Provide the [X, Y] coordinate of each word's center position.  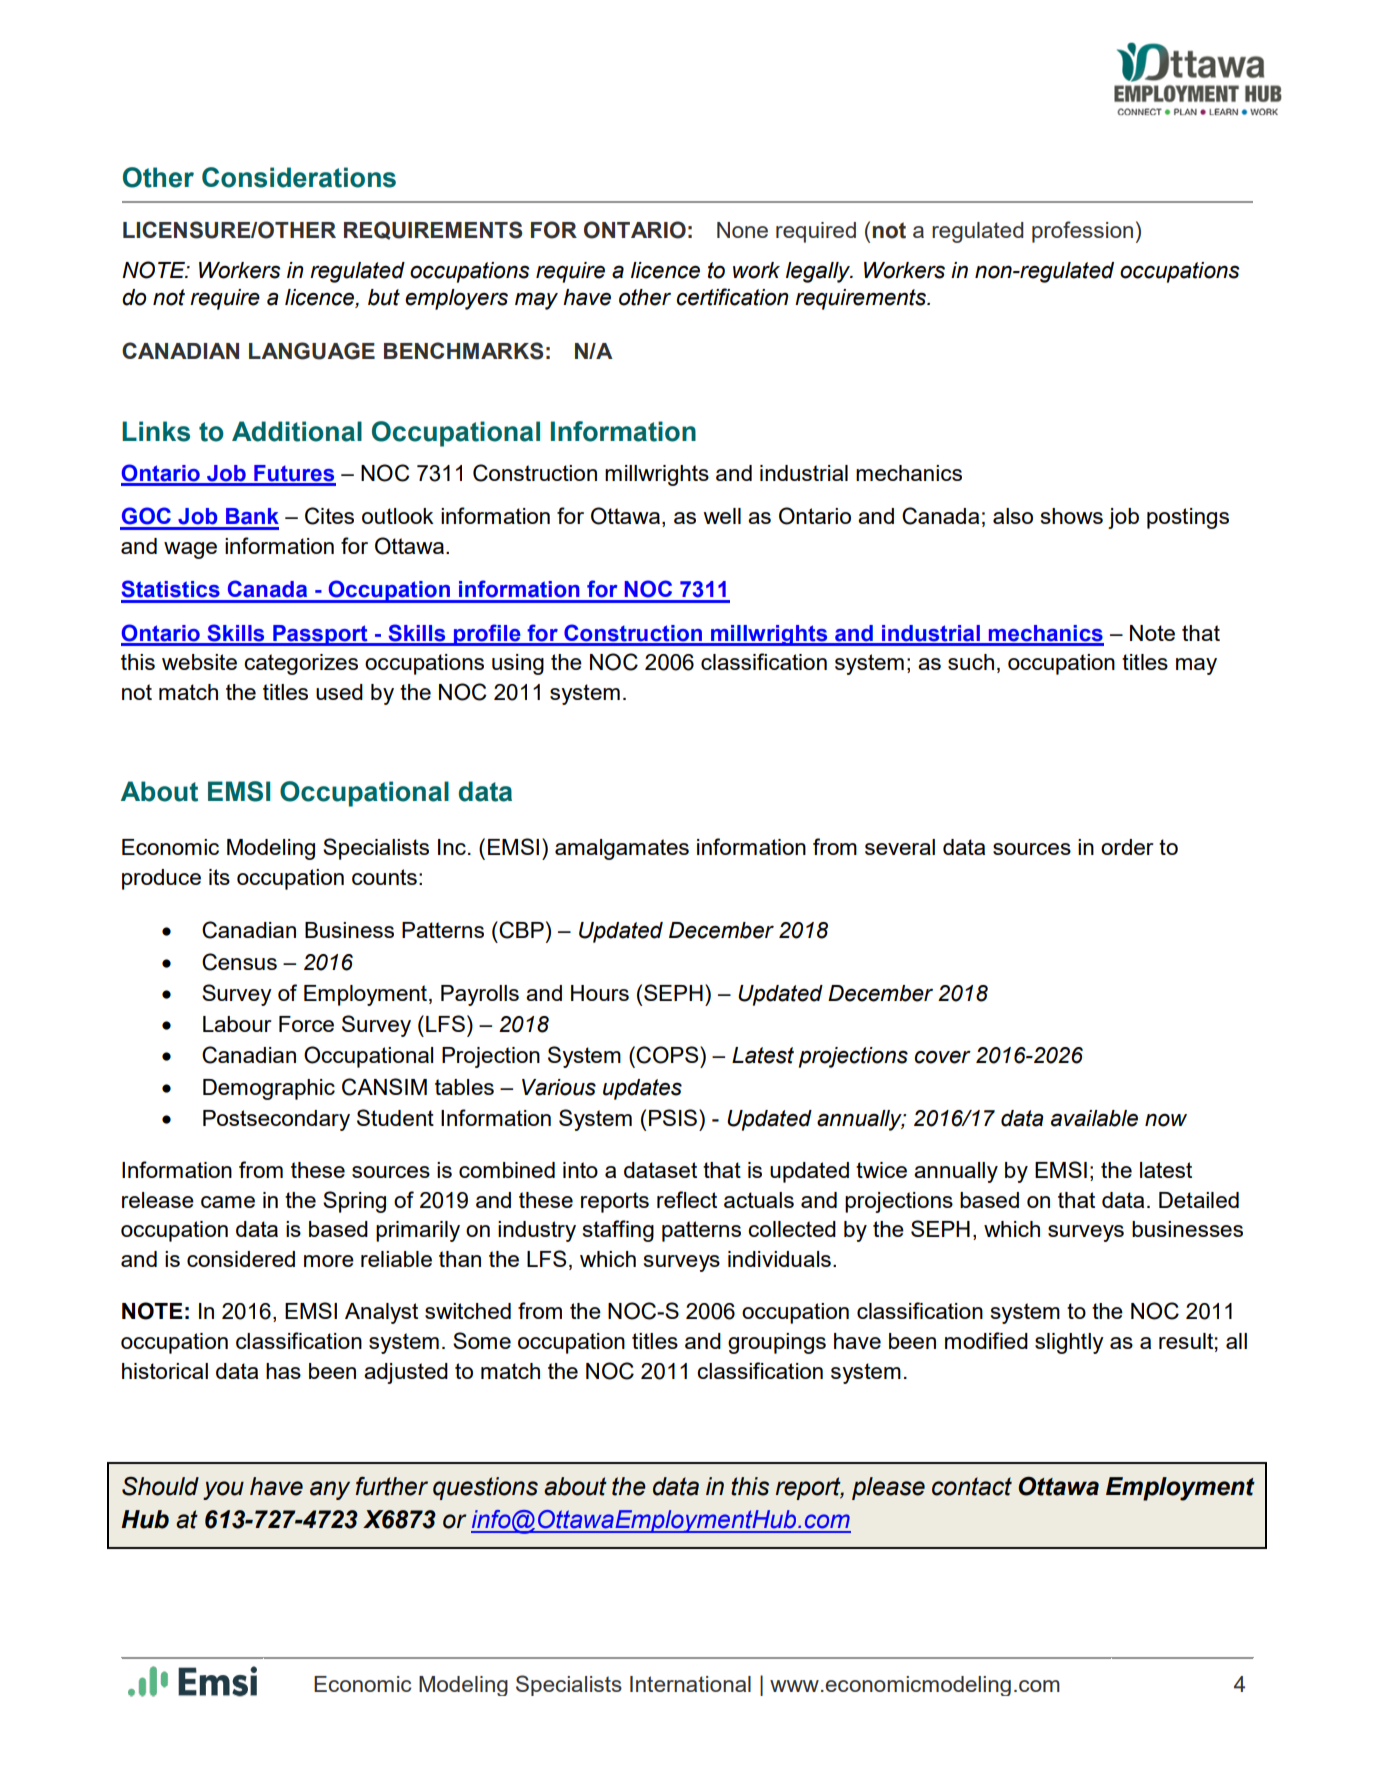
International [690, 1684]
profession [1082, 232]
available [1094, 1118]
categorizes [301, 664]
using [518, 664]
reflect [687, 1199]
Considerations [299, 177]
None [742, 230]
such [971, 662]
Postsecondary [276, 1120]
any [330, 1490]
